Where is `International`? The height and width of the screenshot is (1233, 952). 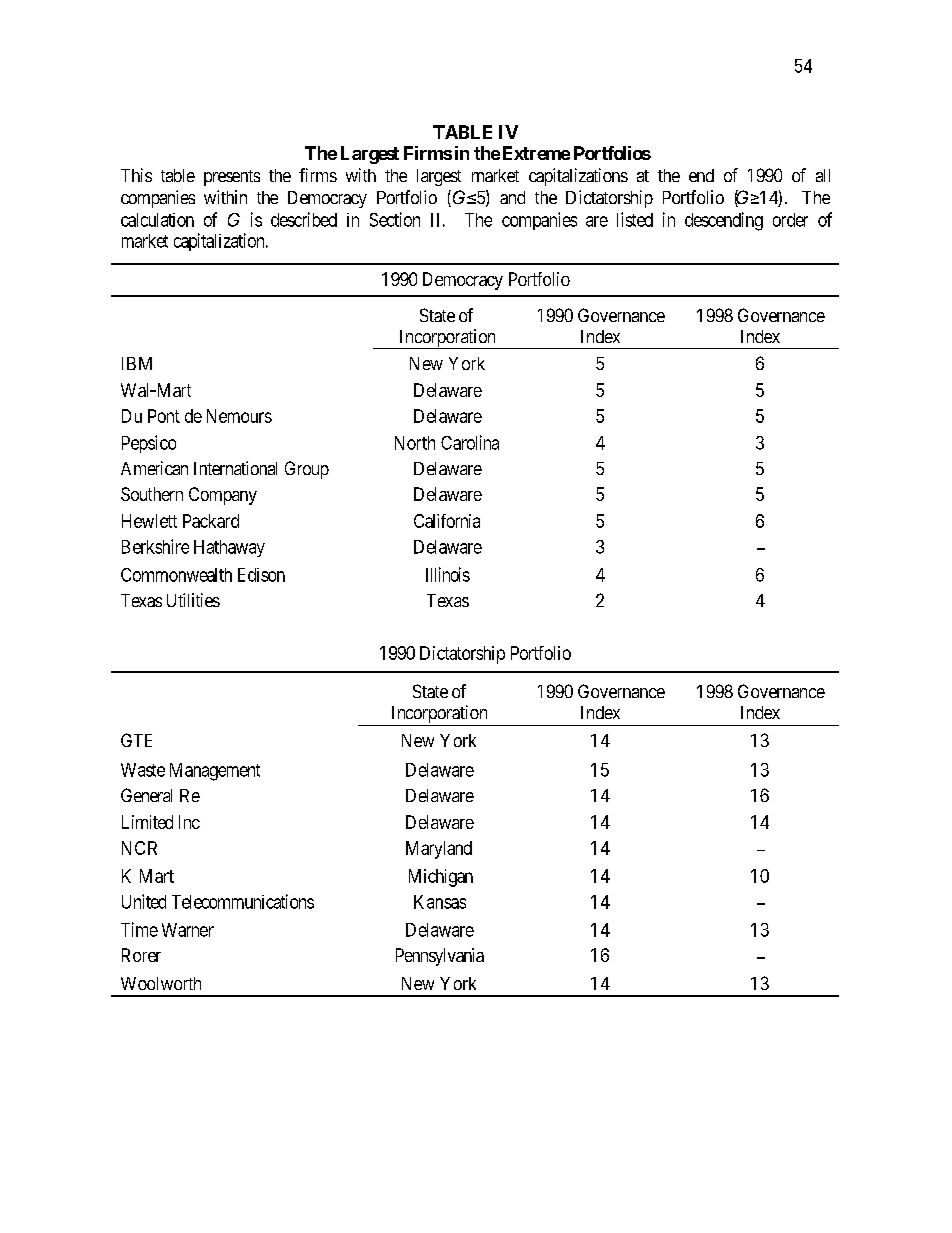
International is located at coordinates (235, 468).
